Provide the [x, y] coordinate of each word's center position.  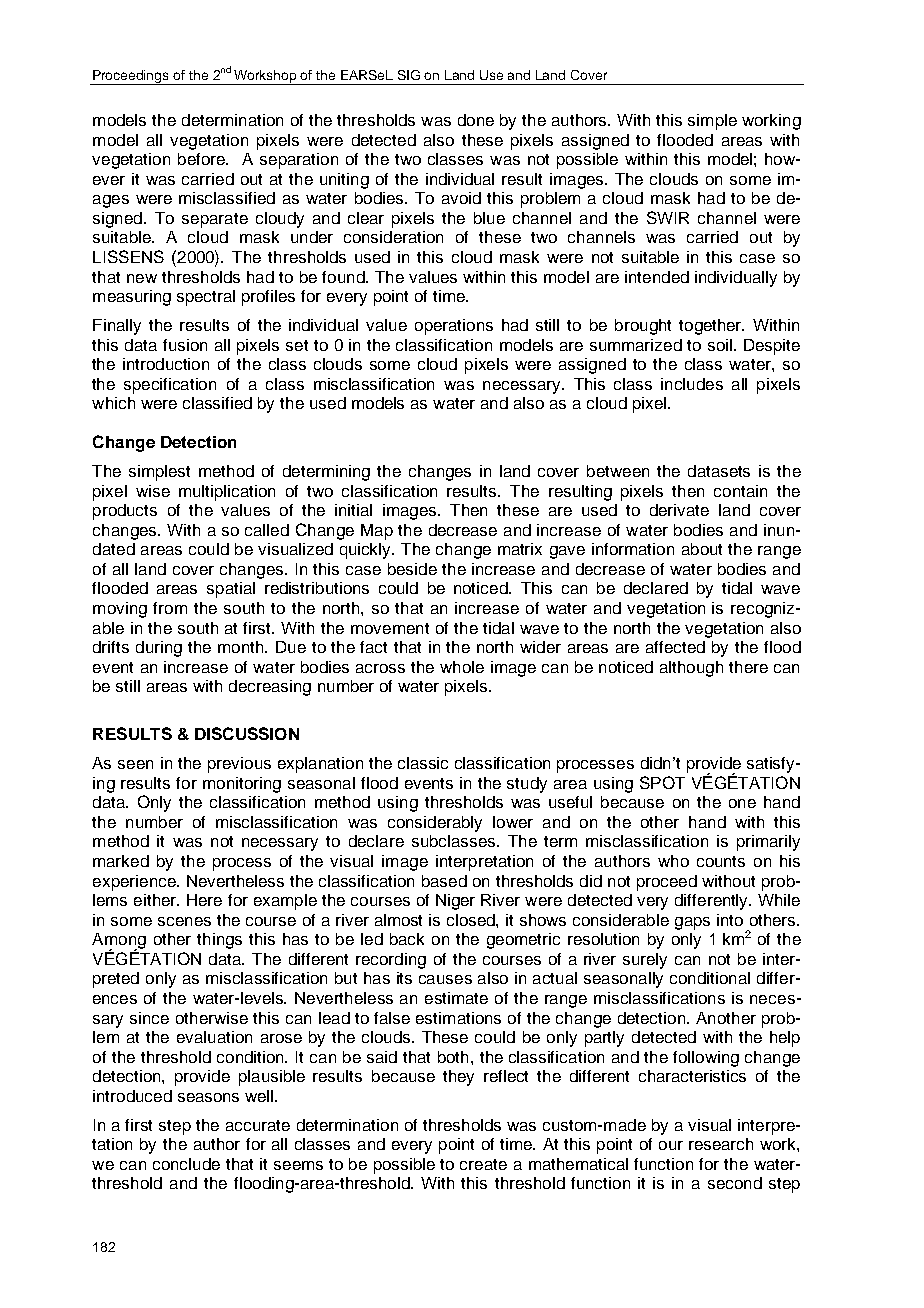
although [691, 669]
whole [462, 667]
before [203, 159]
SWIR [668, 217]
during [159, 649]
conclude [186, 1164]
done [476, 120]
